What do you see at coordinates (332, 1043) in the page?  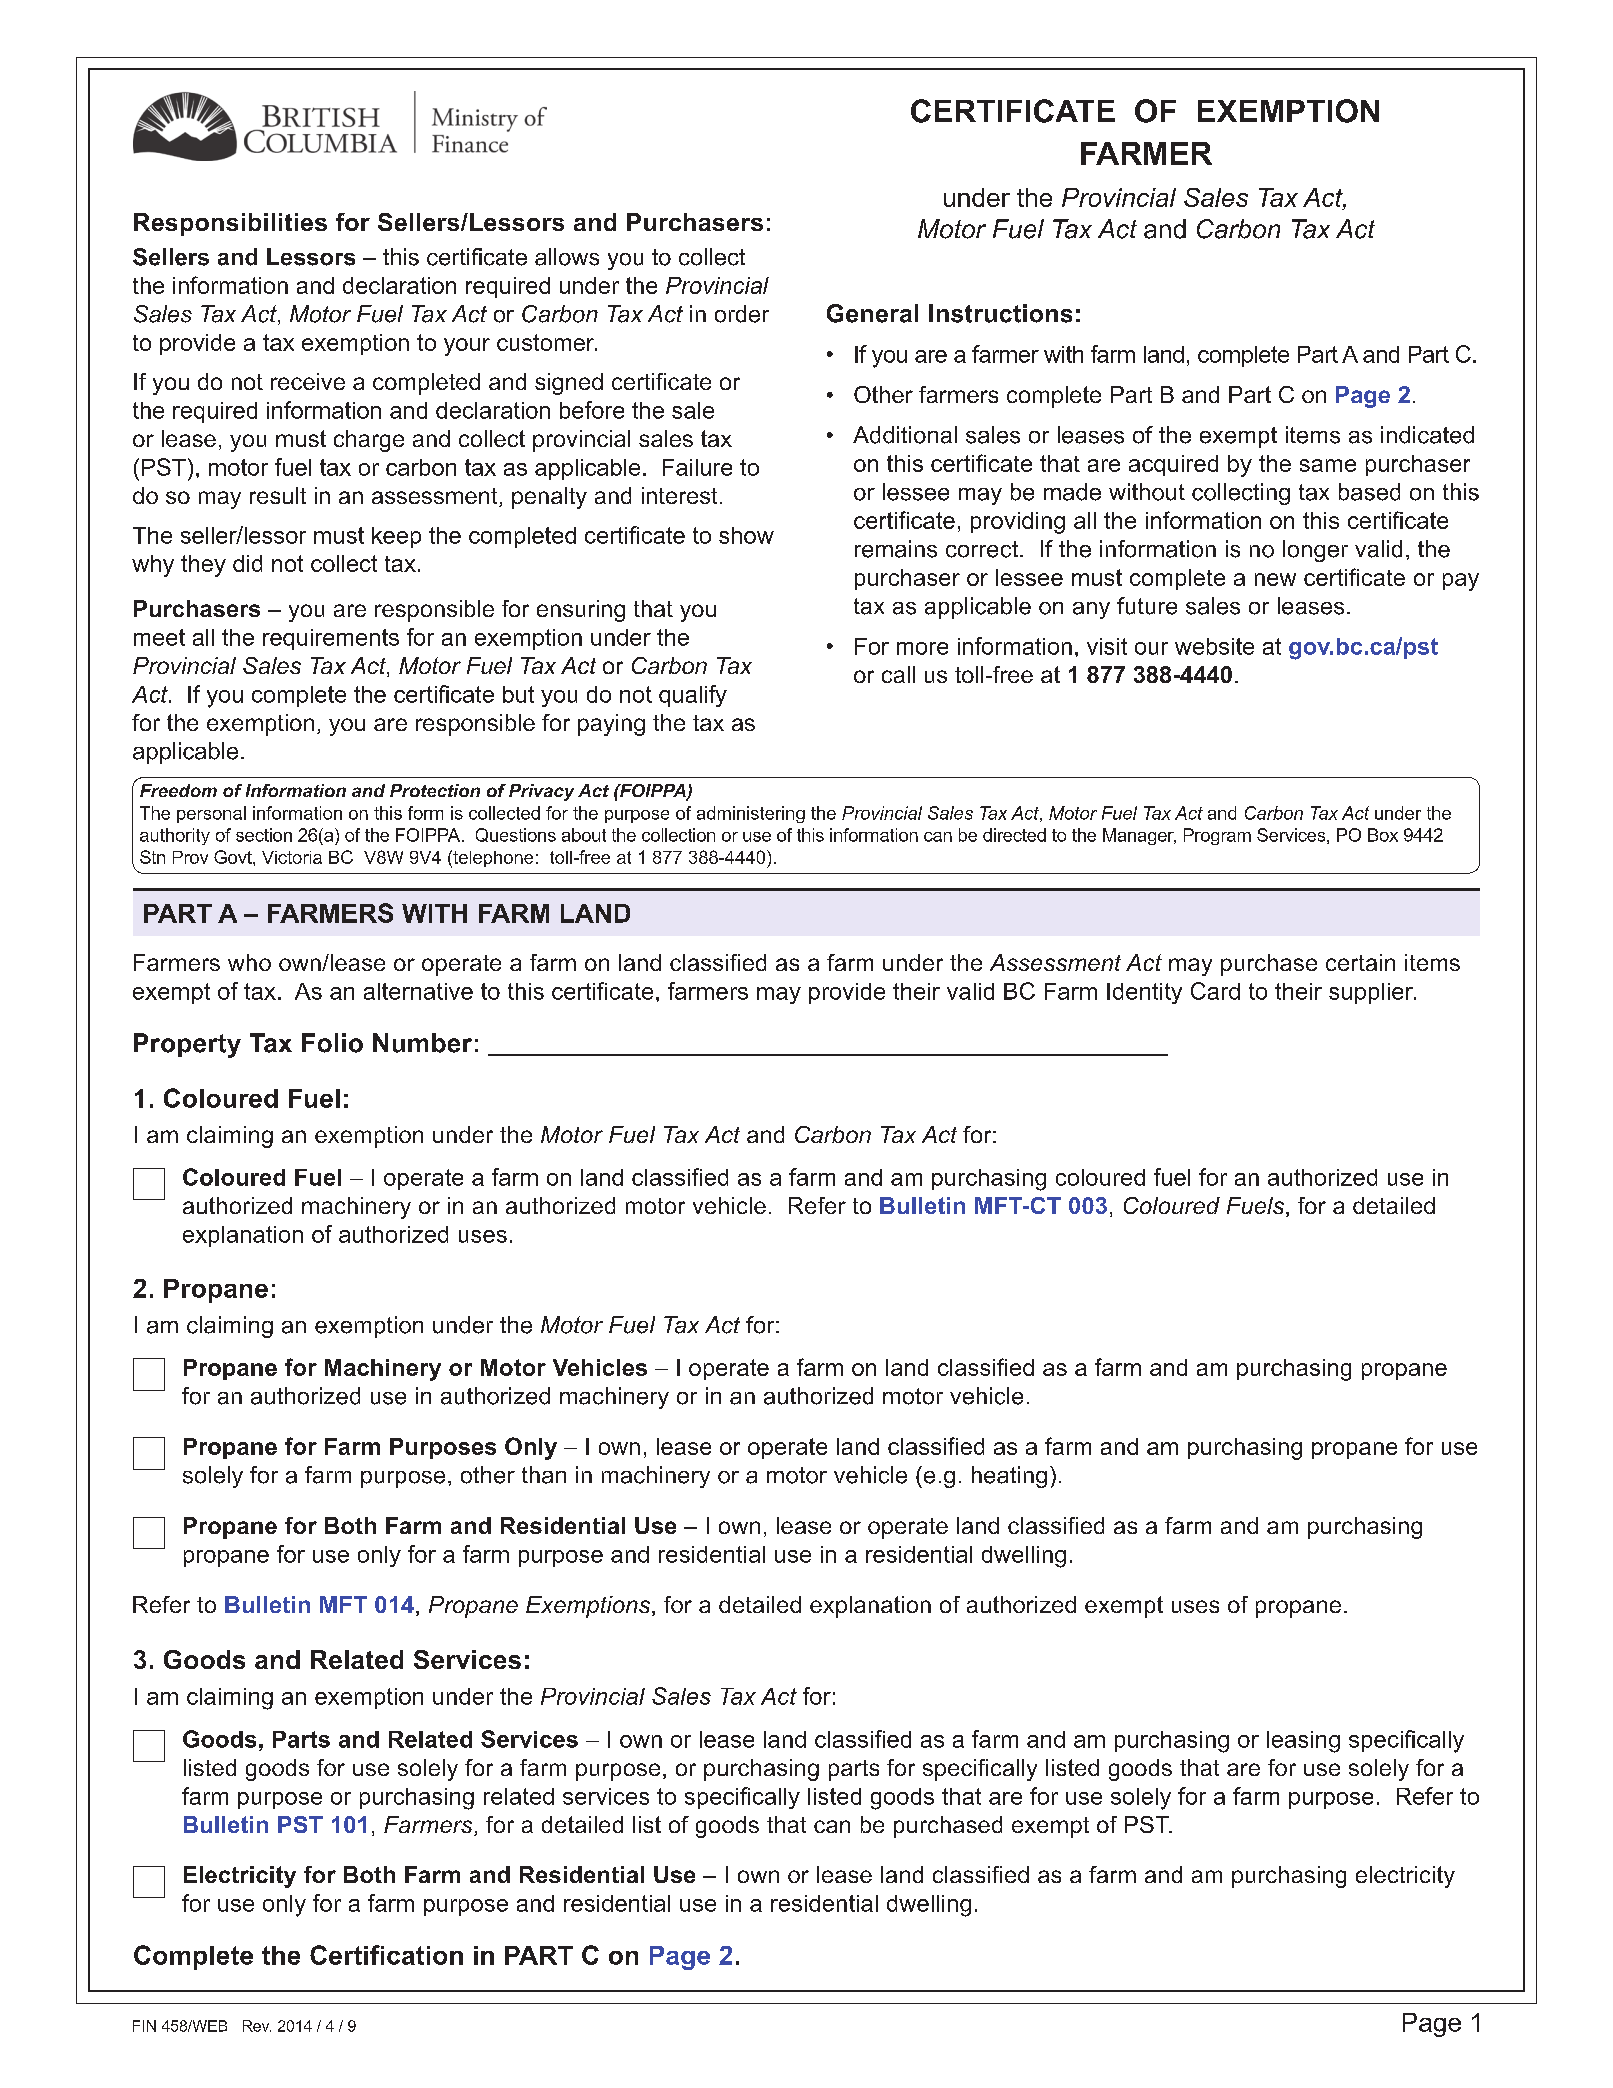 I see `Folio` at bounding box center [332, 1043].
